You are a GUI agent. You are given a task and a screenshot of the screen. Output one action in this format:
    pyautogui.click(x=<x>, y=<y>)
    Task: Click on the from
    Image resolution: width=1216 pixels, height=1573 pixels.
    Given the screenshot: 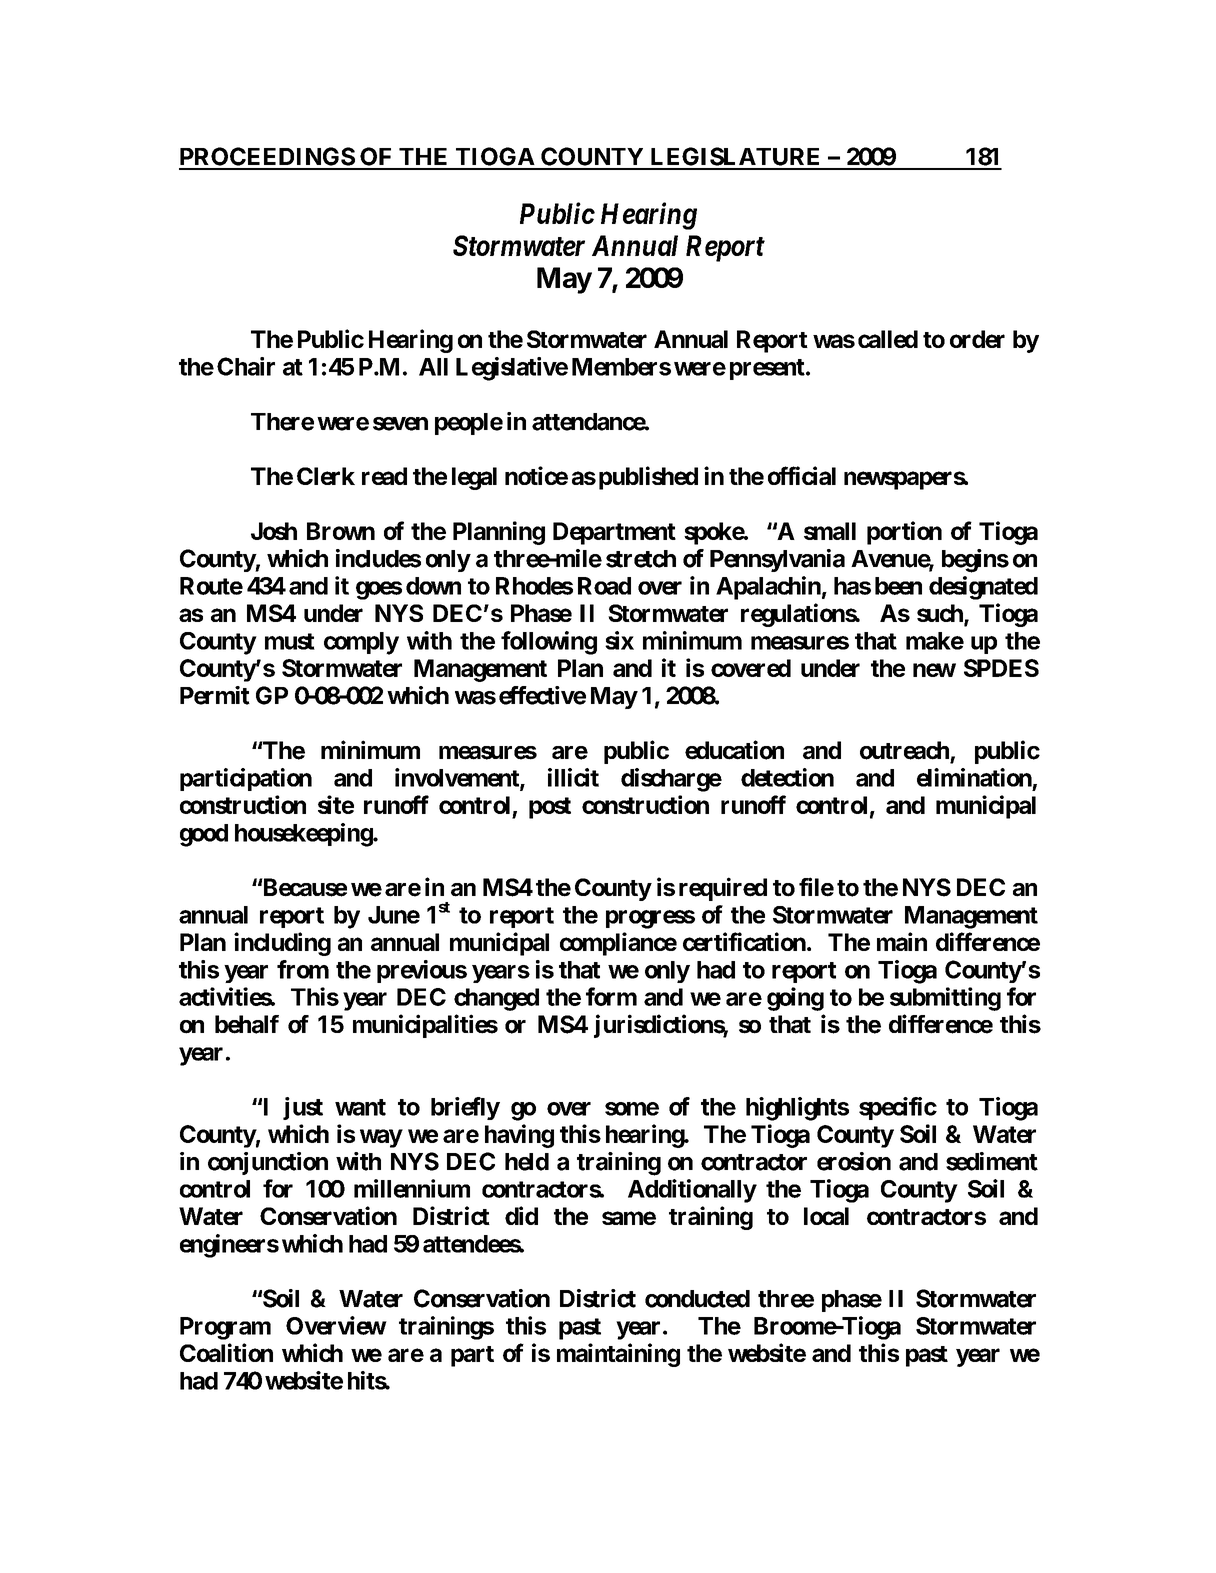 What is the action you would take?
    pyautogui.click(x=303, y=969)
